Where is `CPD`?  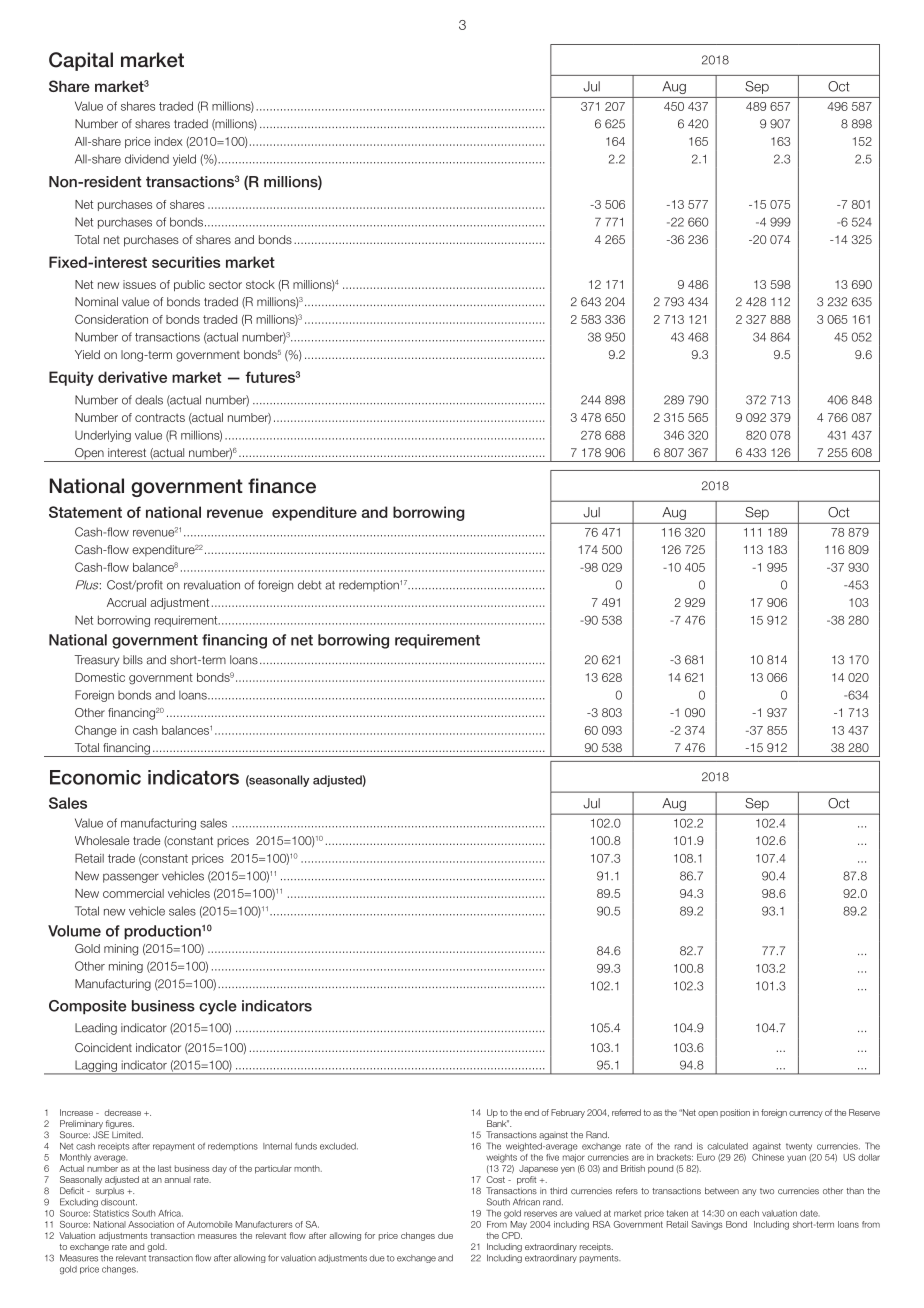
CPD is located at coordinates (512, 1235).
